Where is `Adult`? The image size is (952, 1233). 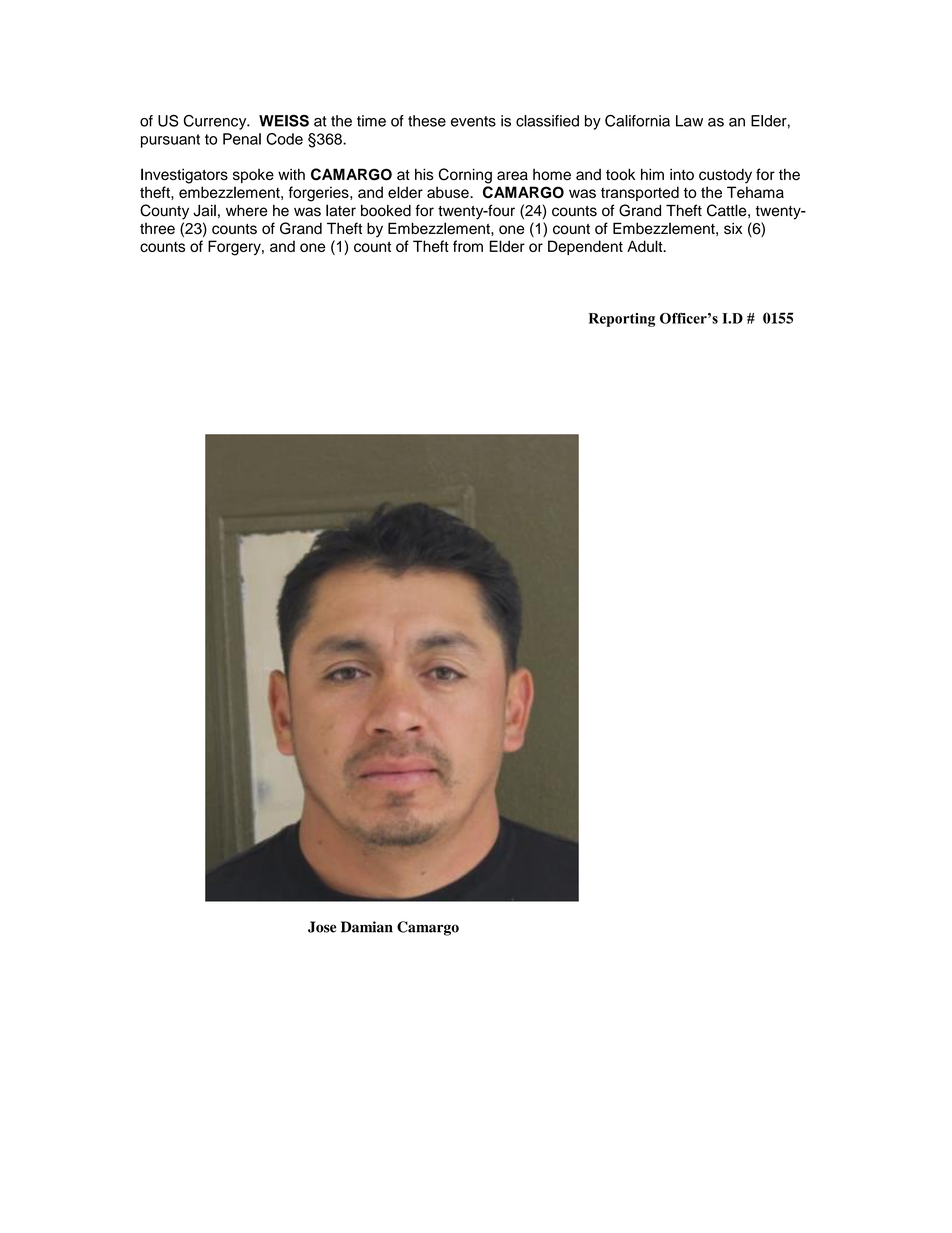 Adult is located at coordinates (646, 246).
